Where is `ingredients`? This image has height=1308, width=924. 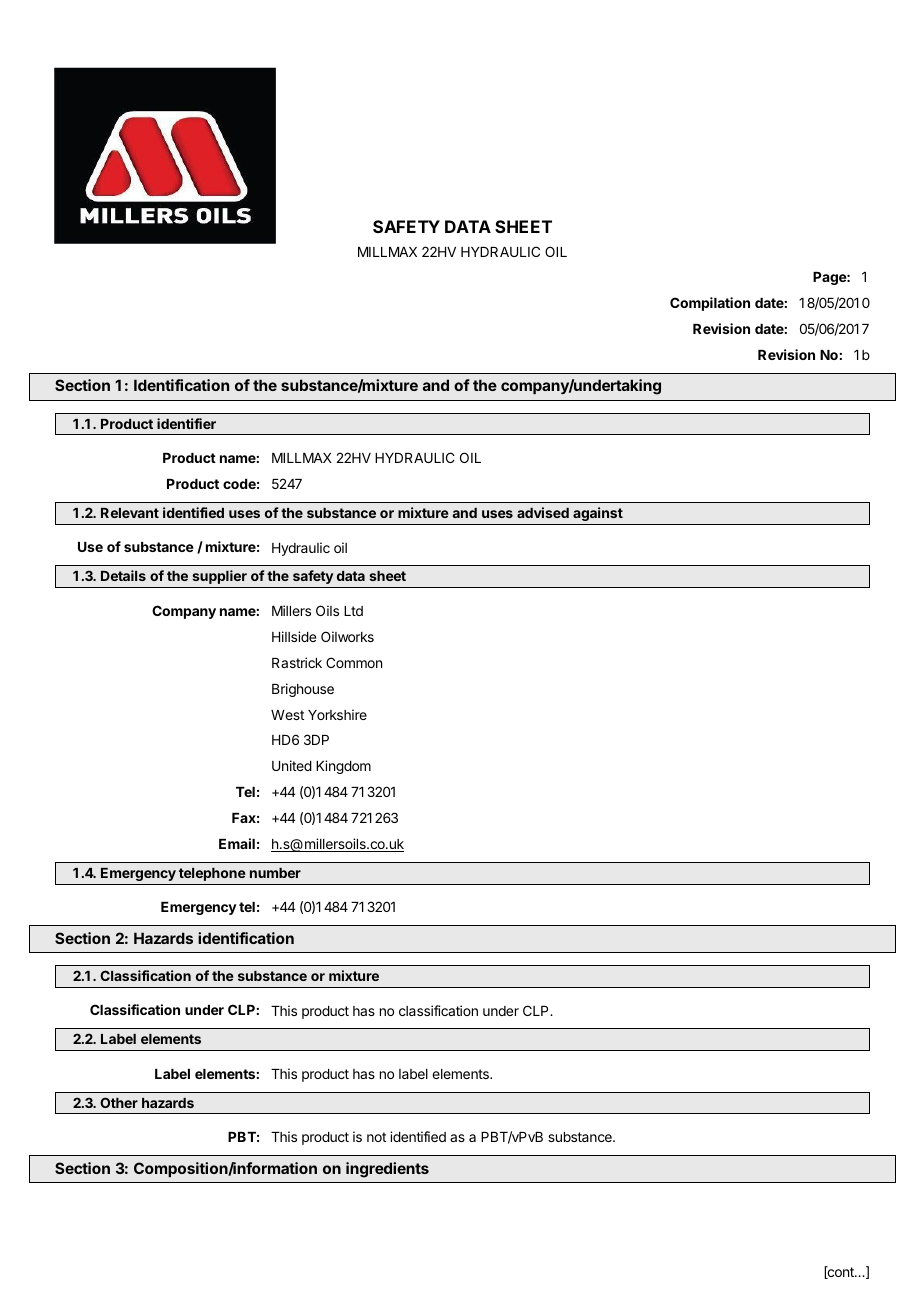 ingredients is located at coordinates (387, 1170).
